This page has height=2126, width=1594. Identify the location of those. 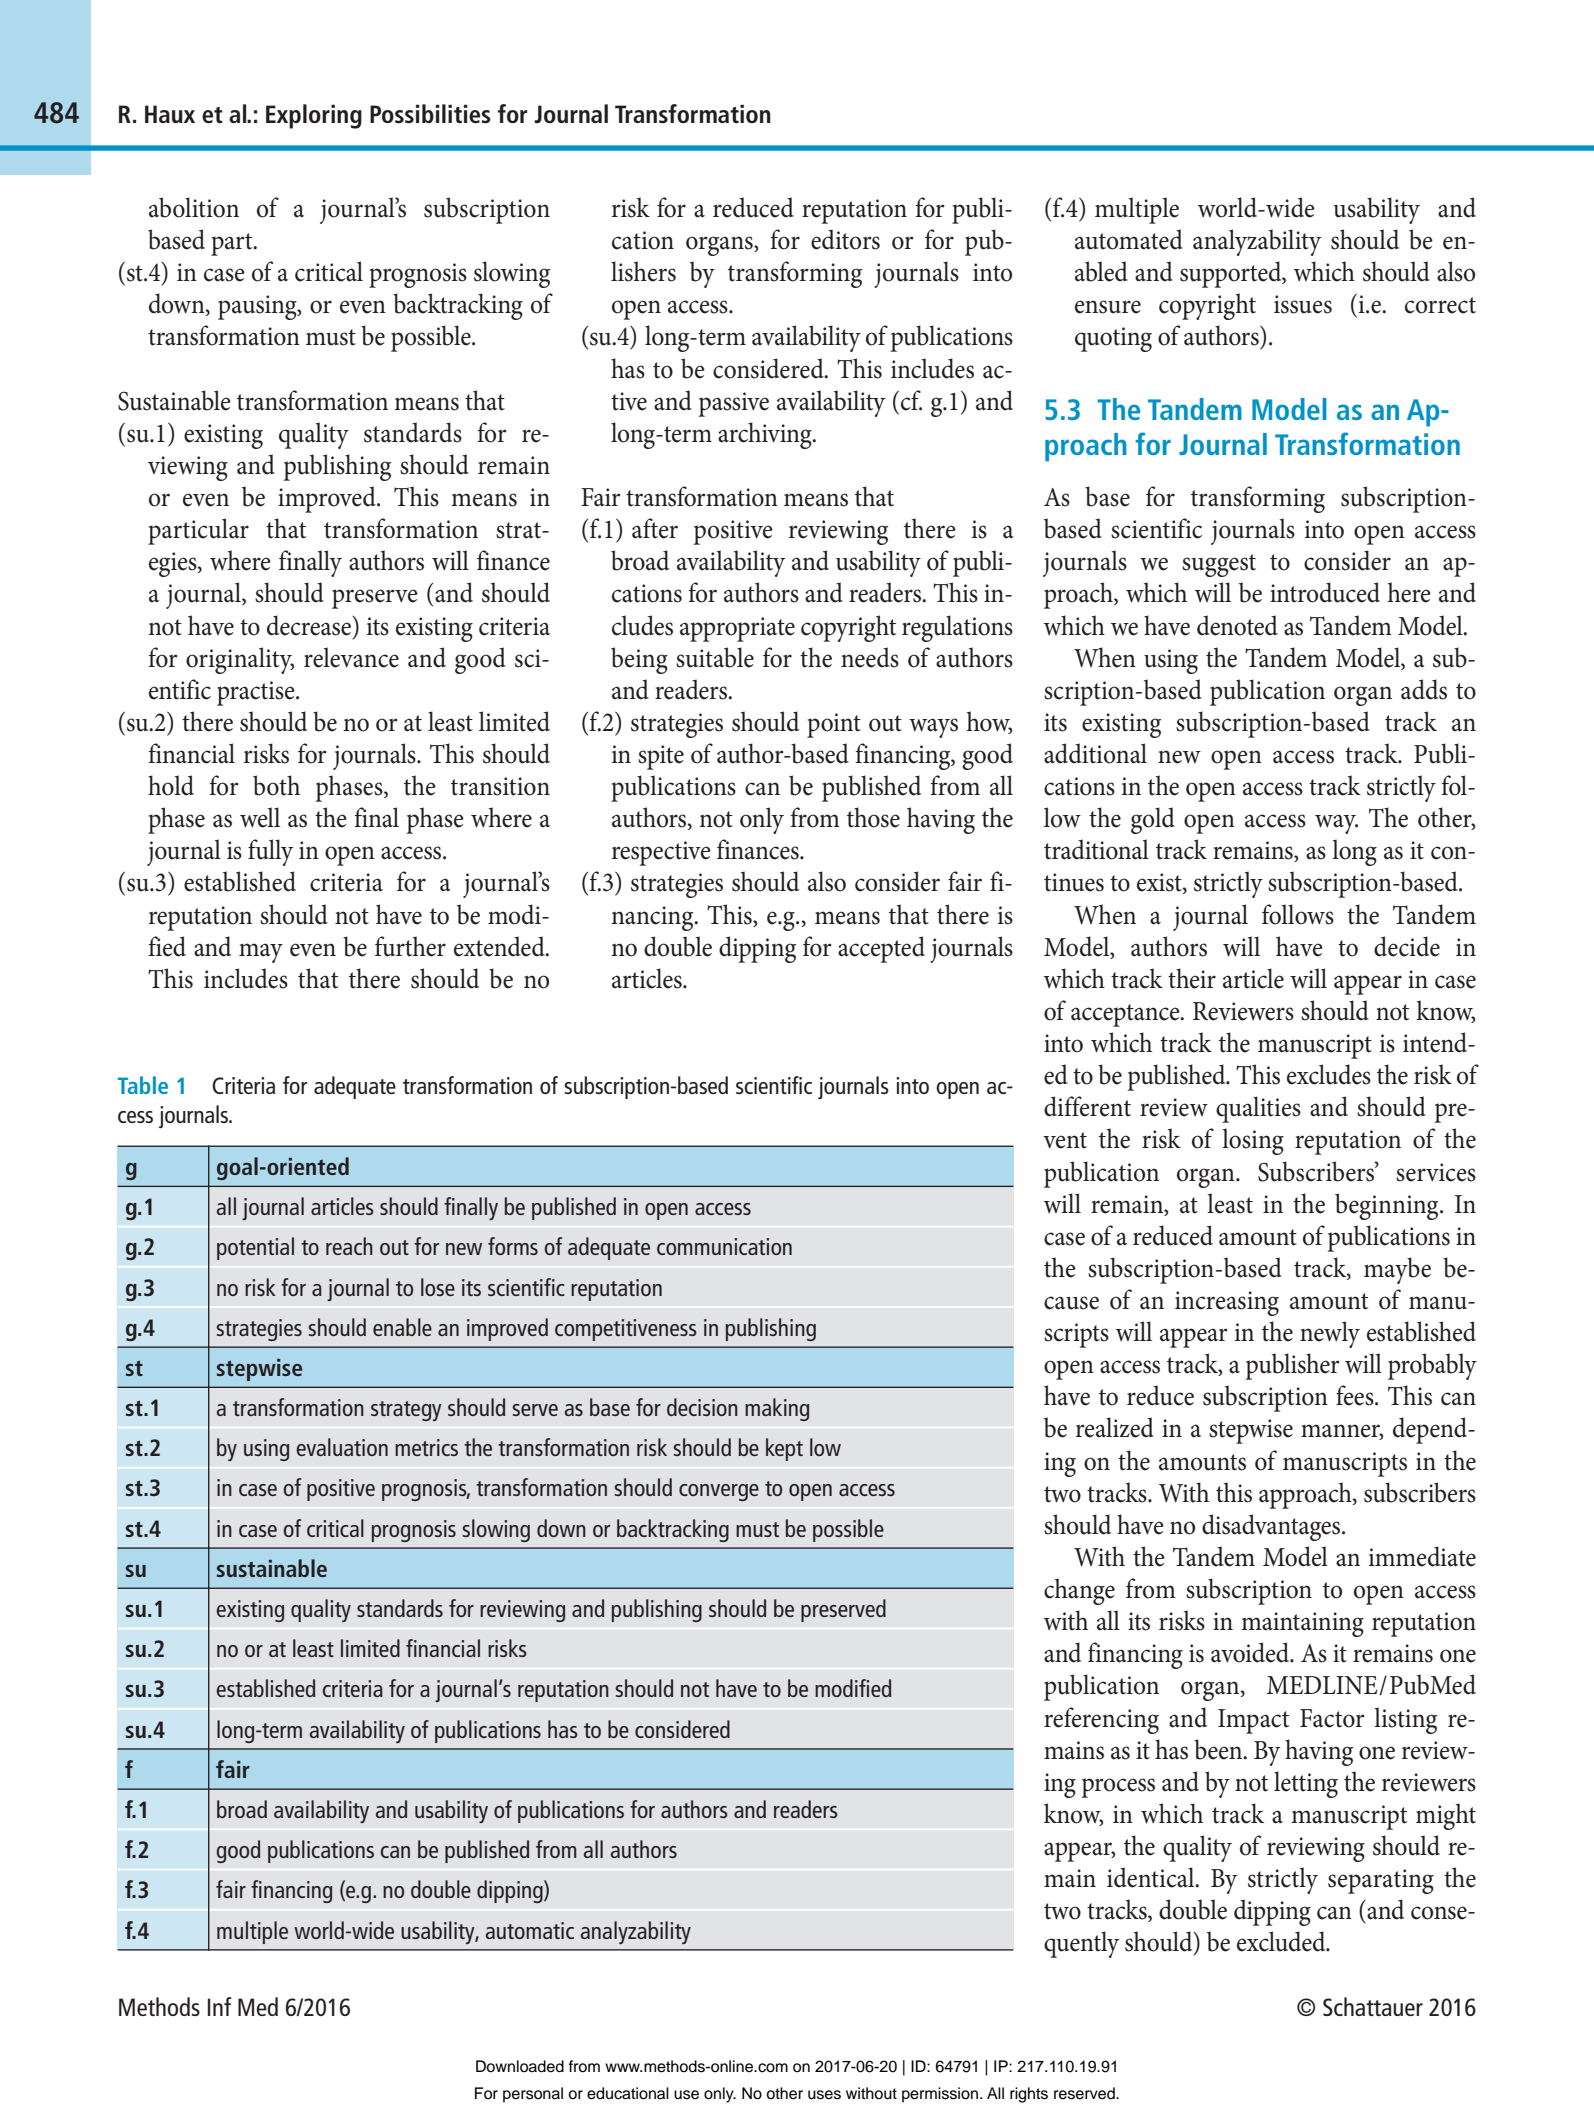
(873, 817).
